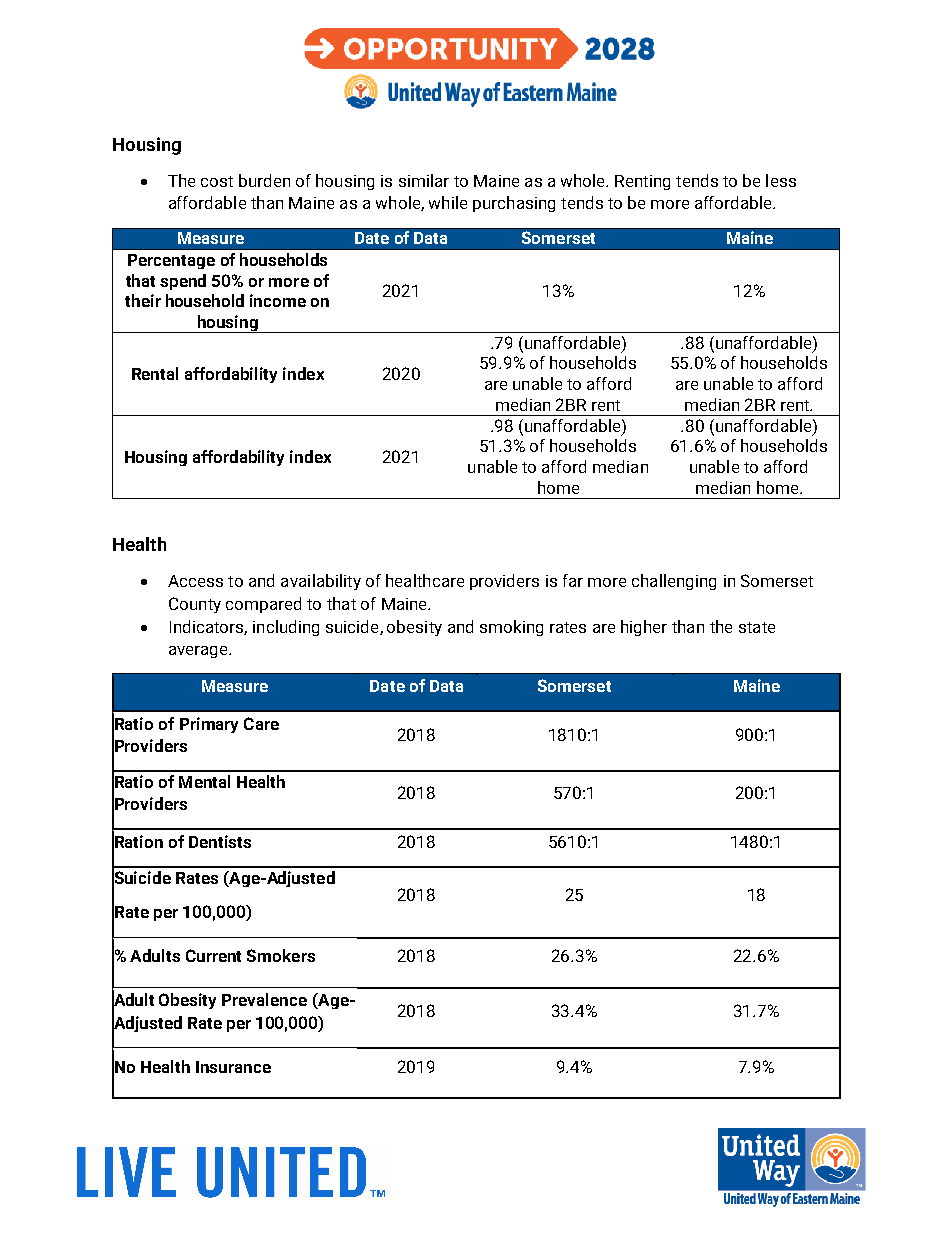  What do you see at coordinates (781, 180) in the screenshot?
I see `less` at bounding box center [781, 180].
